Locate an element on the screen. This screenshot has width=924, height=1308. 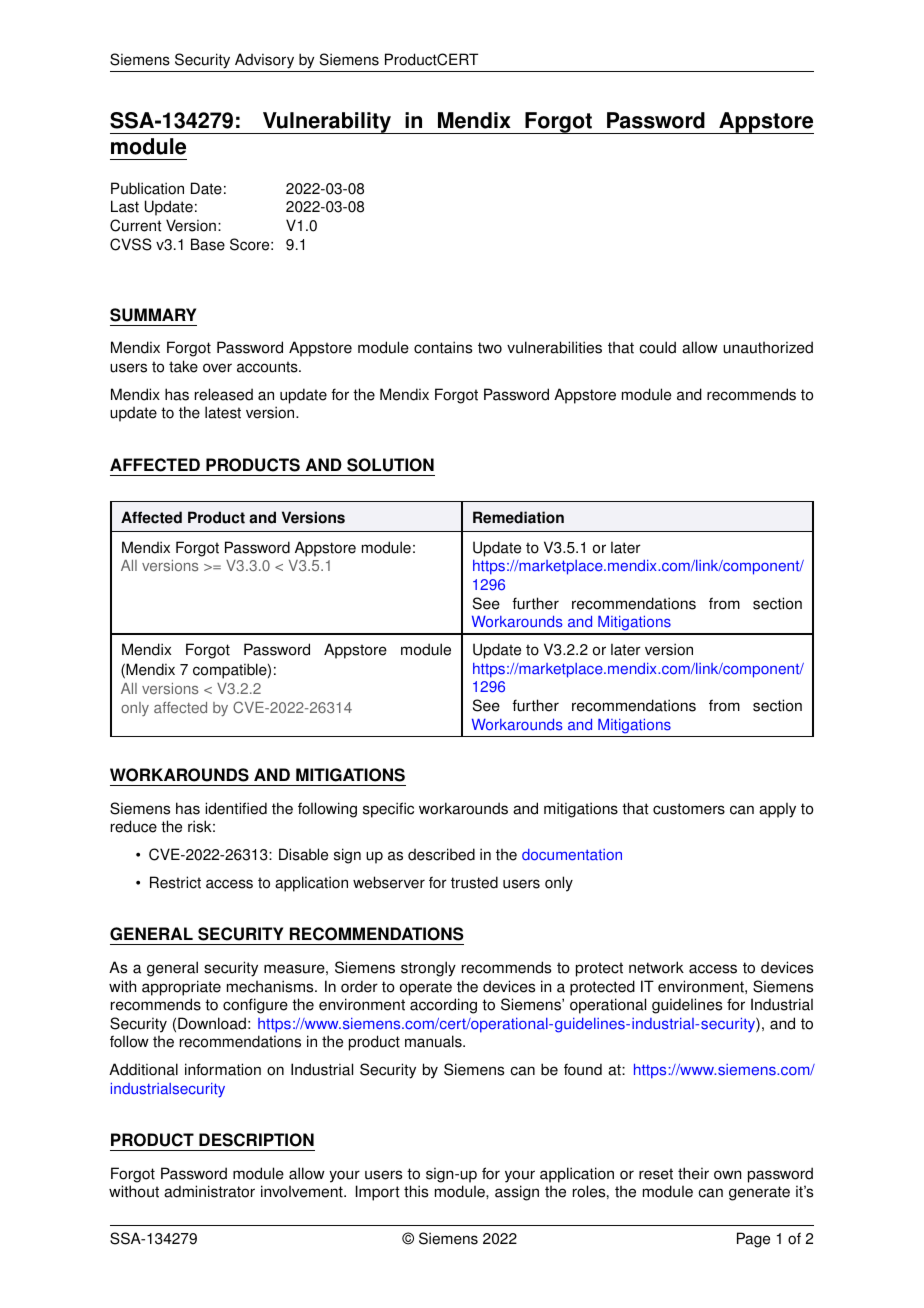
this is located at coordinates (416, 1191).
